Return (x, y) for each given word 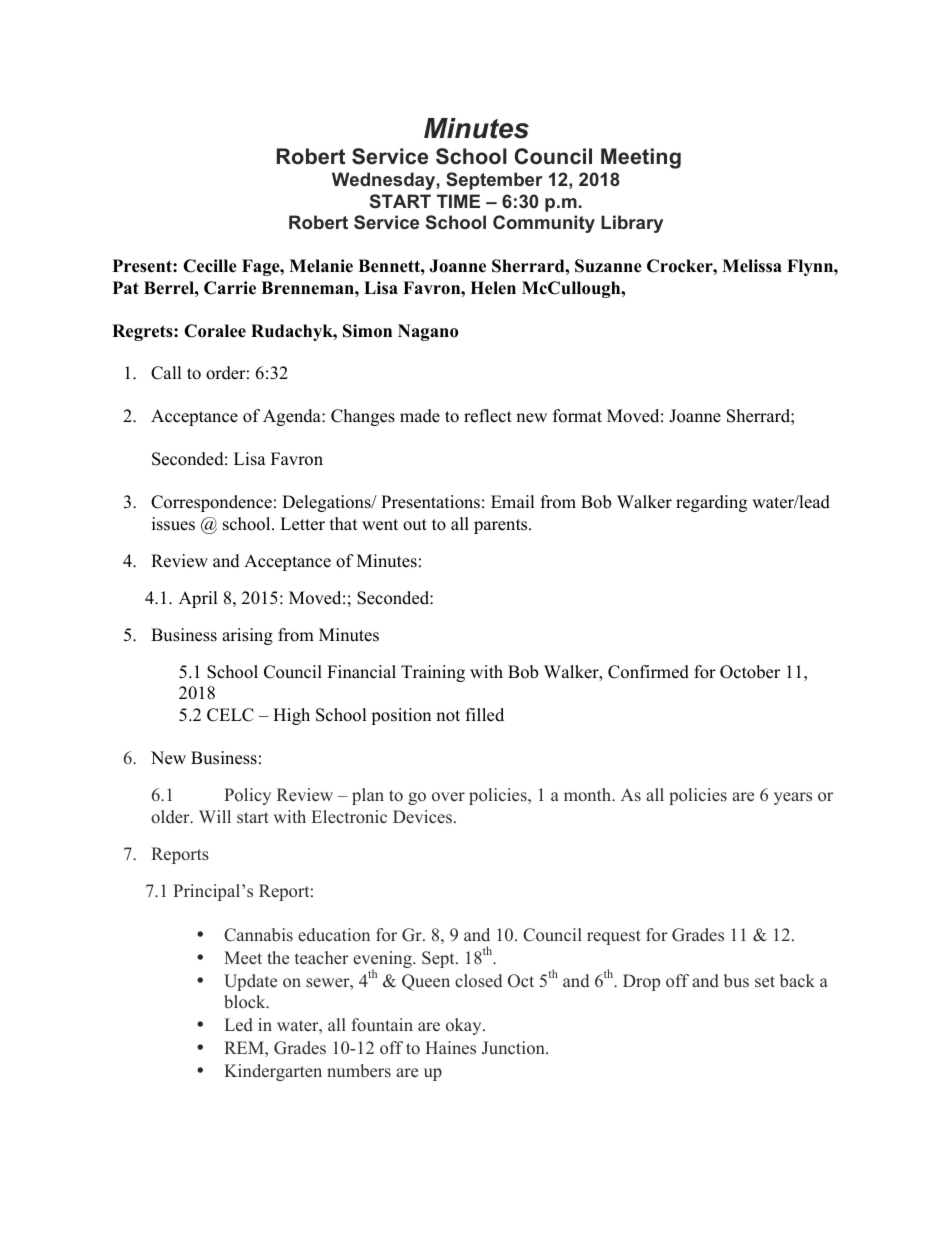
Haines (450, 1048)
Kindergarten (273, 1072)
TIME (458, 201)
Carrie (230, 288)
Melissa (752, 266)
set (765, 982)
